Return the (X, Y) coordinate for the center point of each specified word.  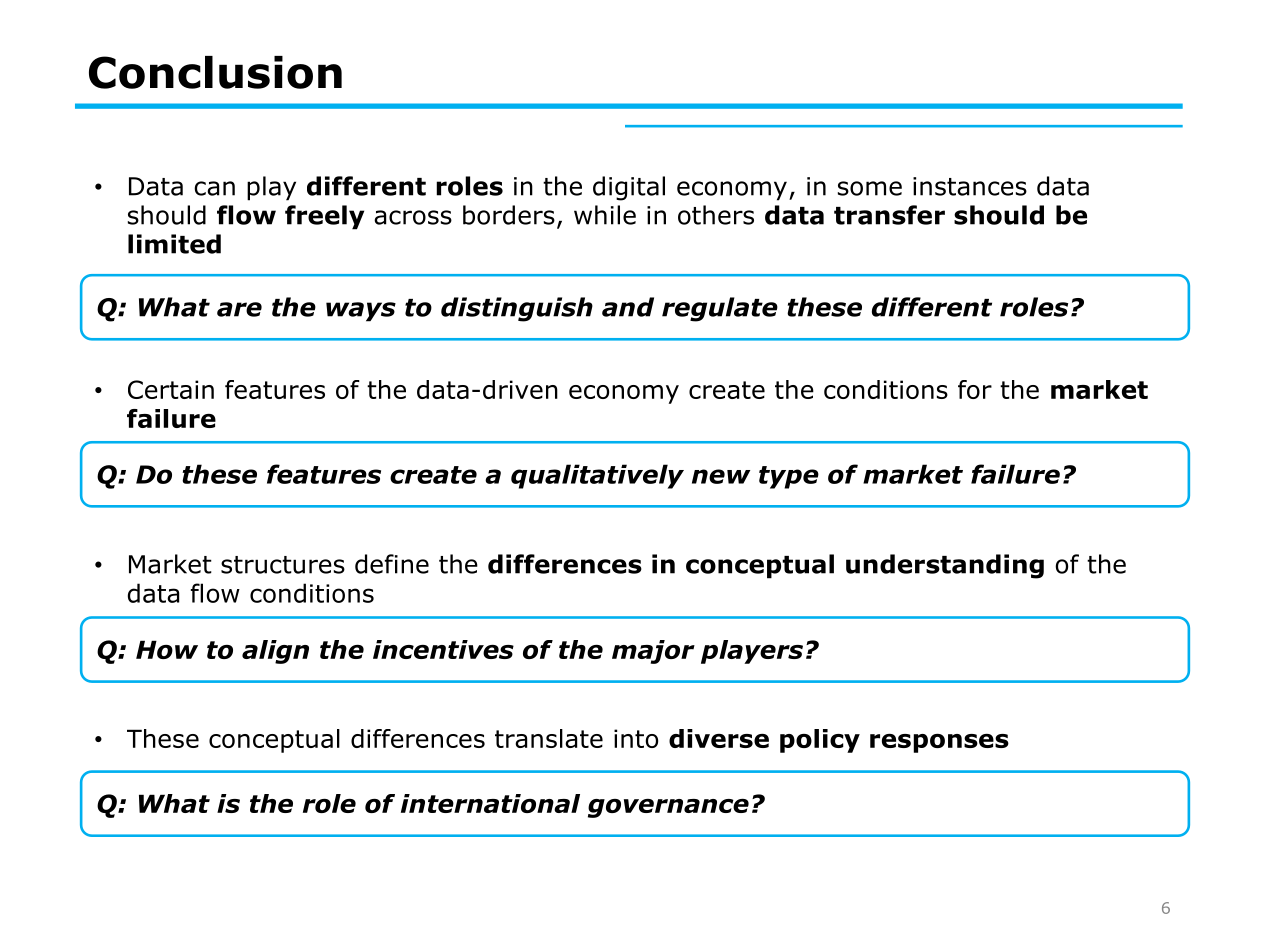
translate (549, 738)
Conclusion (215, 72)
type (789, 477)
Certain (171, 389)
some (870, 188)
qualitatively (597, 476)
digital (629, 188)
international (490, 803)
